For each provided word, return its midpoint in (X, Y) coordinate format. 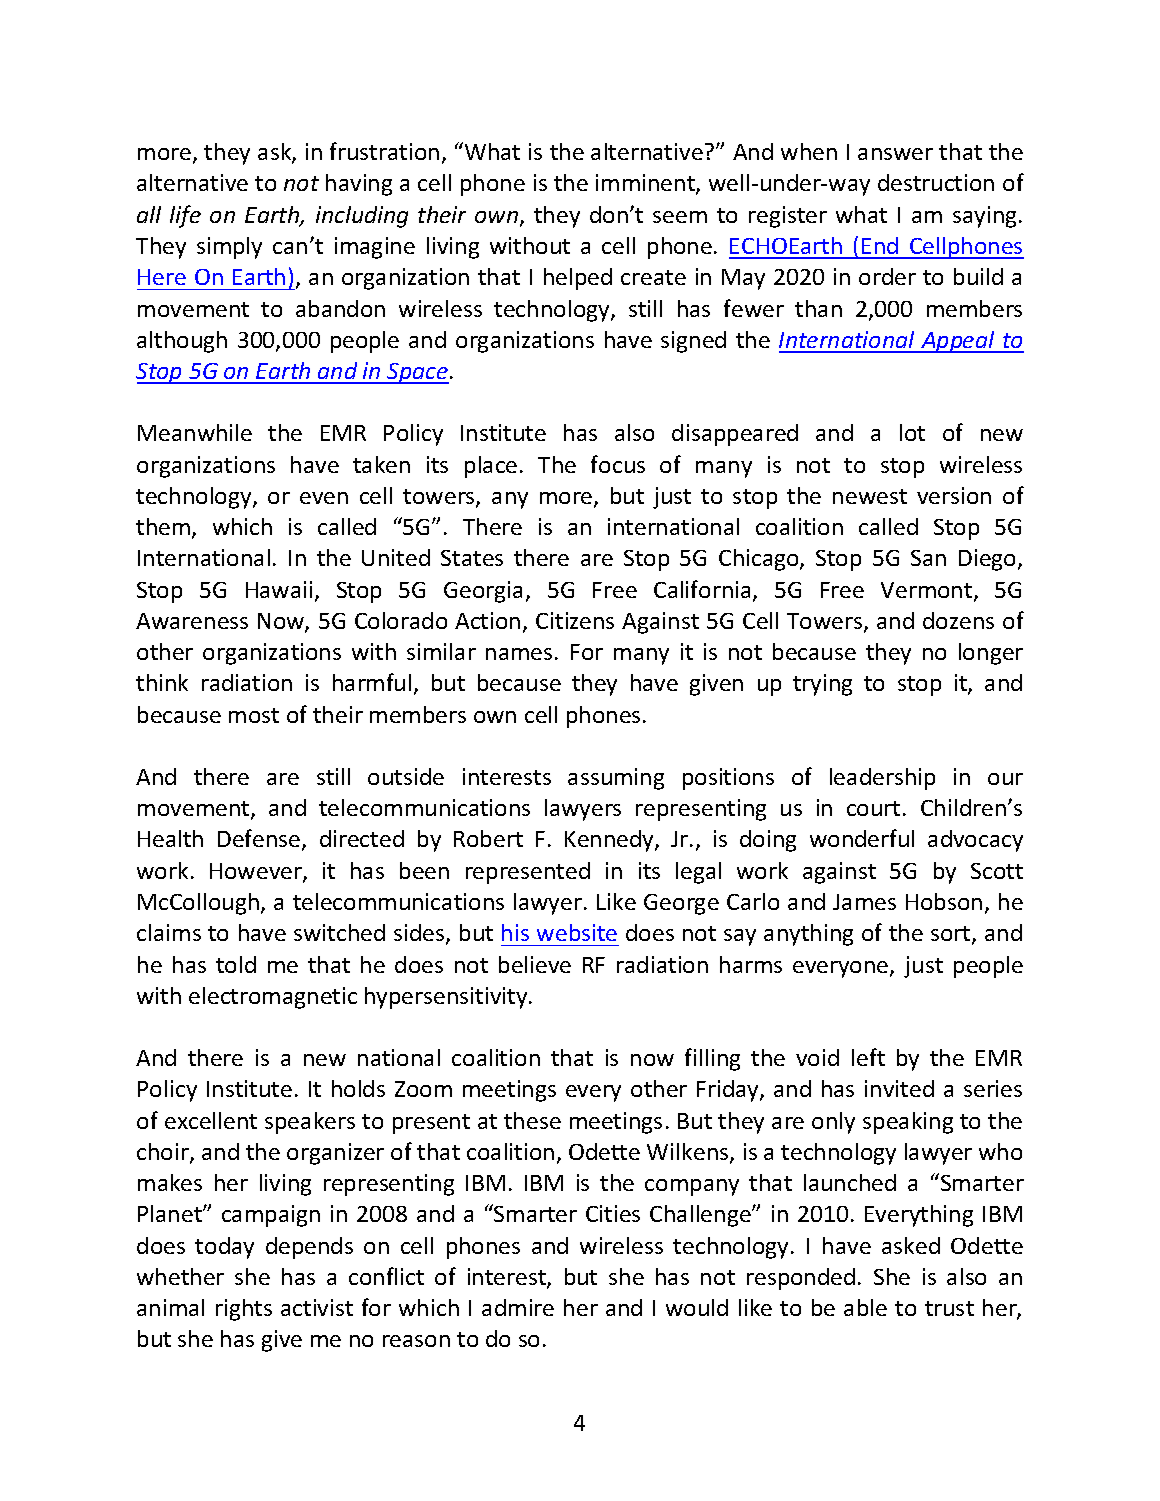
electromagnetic (273, 998)
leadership (882, 779)
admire (518, 1307)
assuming (616, 779)
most (254, 715)
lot (912, 432)
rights (244, 1310)
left (868, 1057)
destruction (936, 182)
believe (535, 964)
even (324, 498)
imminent (646, 184)
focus (618, 464)
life (185, 216)
